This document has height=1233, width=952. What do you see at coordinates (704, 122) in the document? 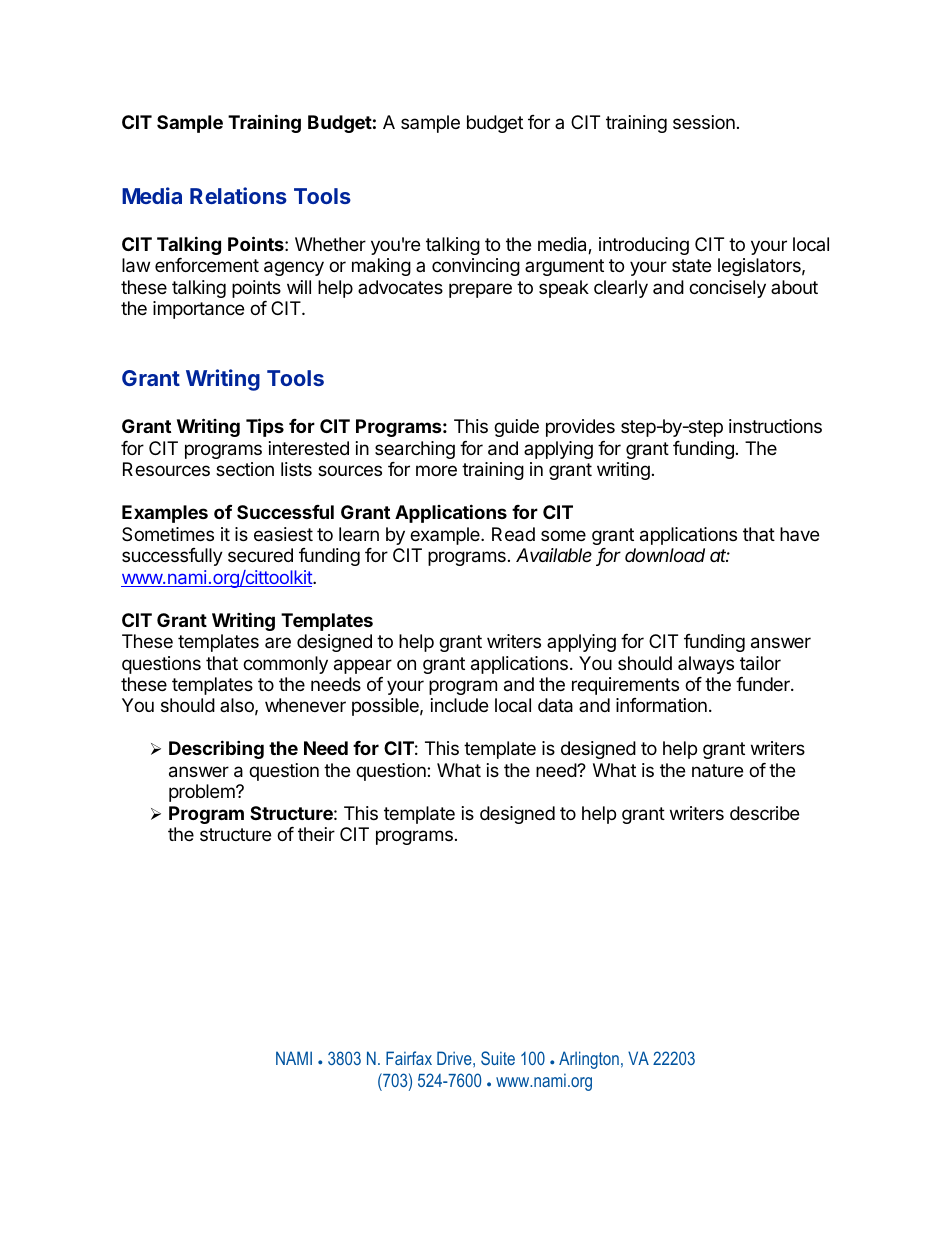
I see `session` at bounding box center [704, 122].
